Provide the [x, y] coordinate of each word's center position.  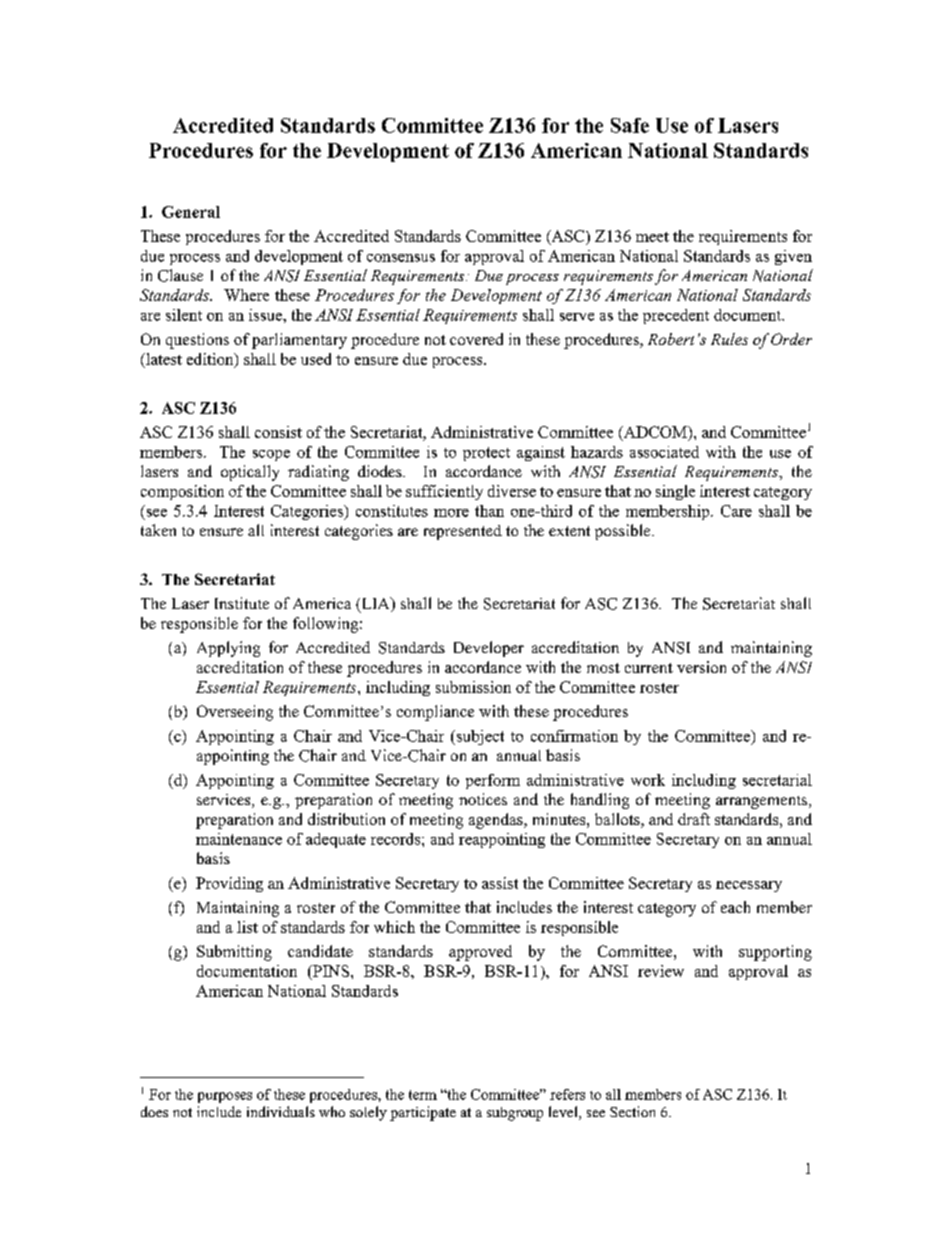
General [191, 212]
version [701, 667]
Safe [630, 125]
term [423, 1095]
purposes [225, 1097]
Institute [242, 603]
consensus [401, 258]
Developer [489, 649]
